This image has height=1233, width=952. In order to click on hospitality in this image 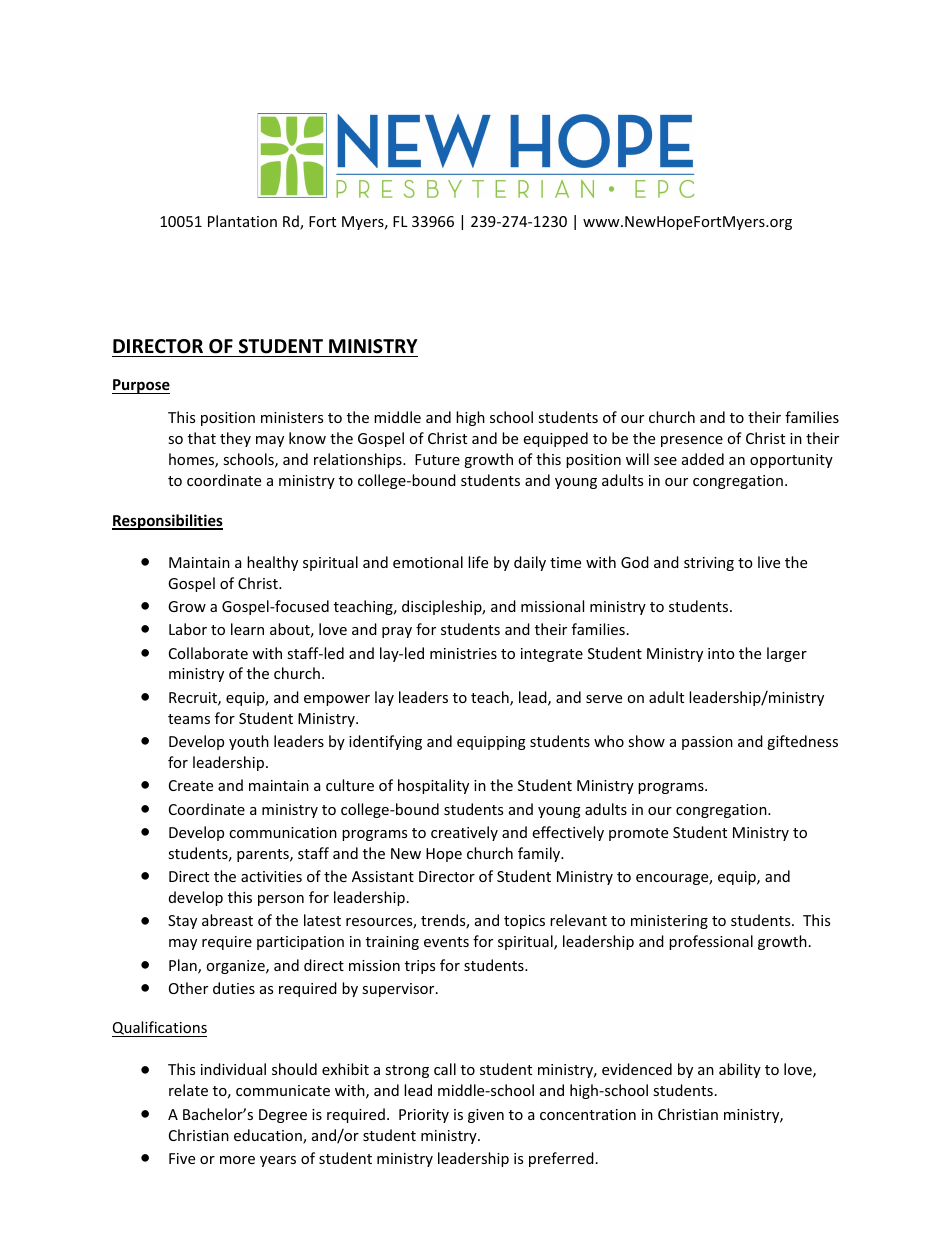, I will do `click(433, 786)`.
